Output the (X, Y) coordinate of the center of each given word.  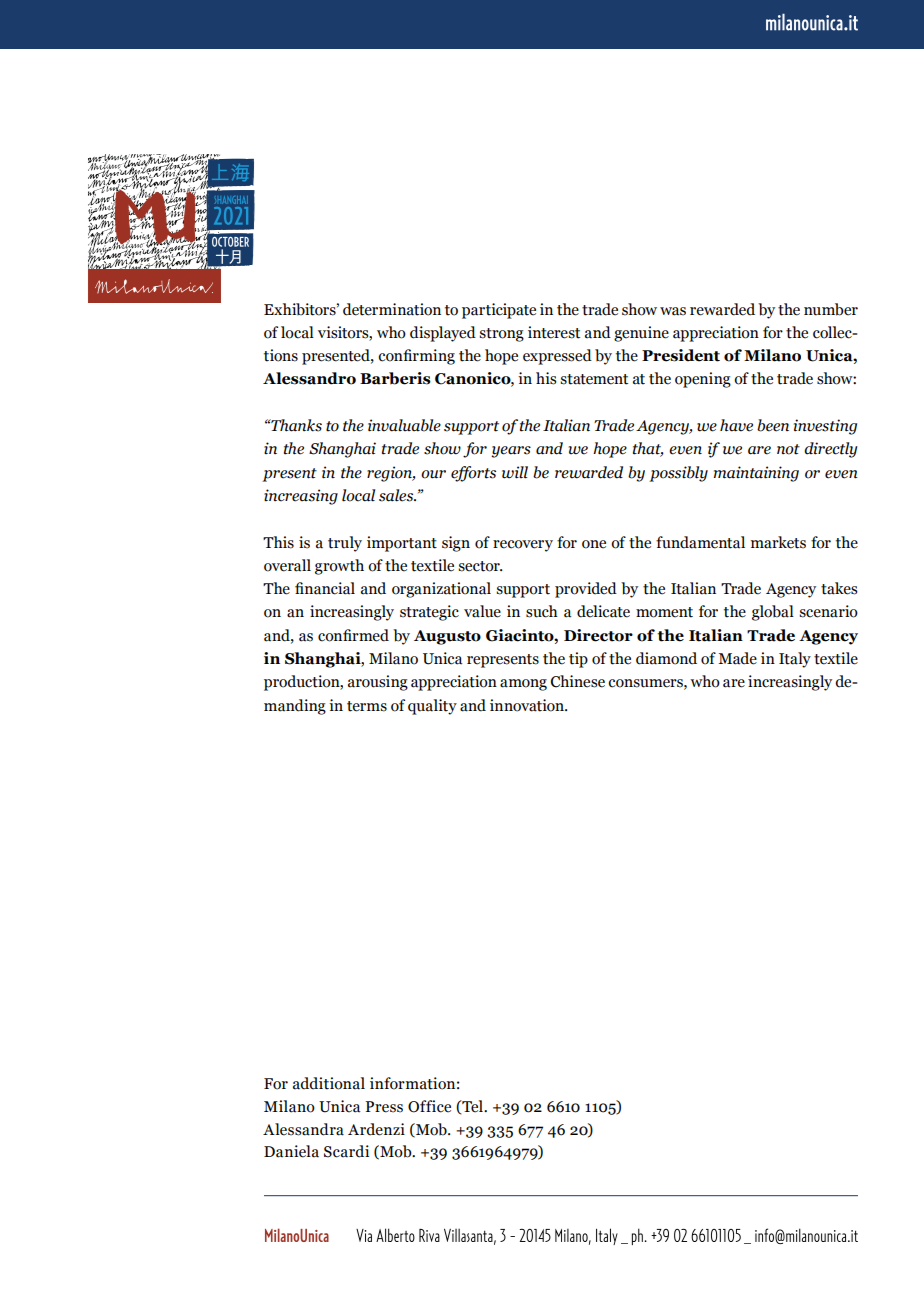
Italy (795, 660)
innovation (528, 705)
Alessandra (303, 1129)
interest (554, 332)
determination (392, 309)
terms (367, 706)
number (831, 309)
